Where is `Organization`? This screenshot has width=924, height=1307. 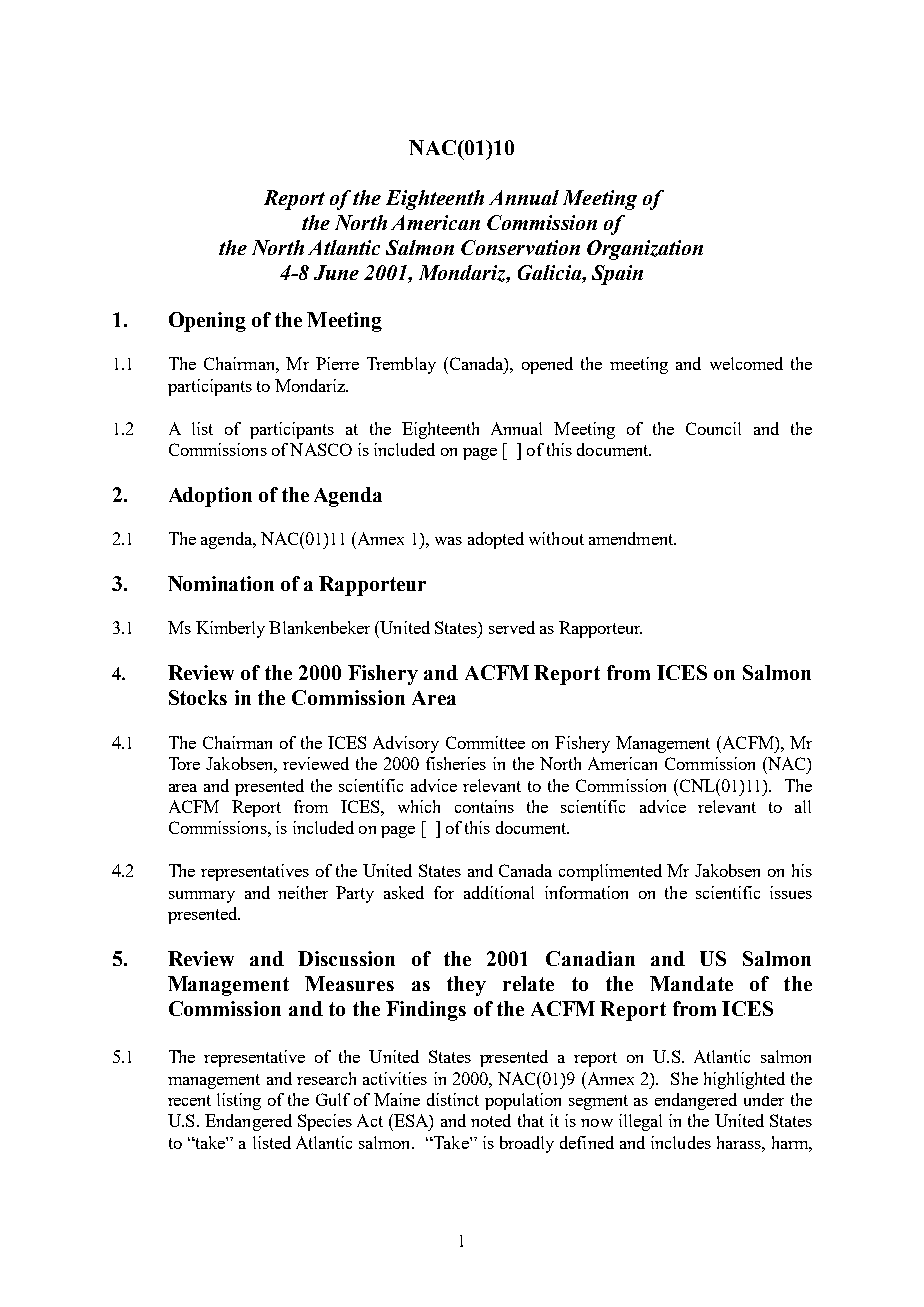 Organization is located at coordinates (645, 250).
